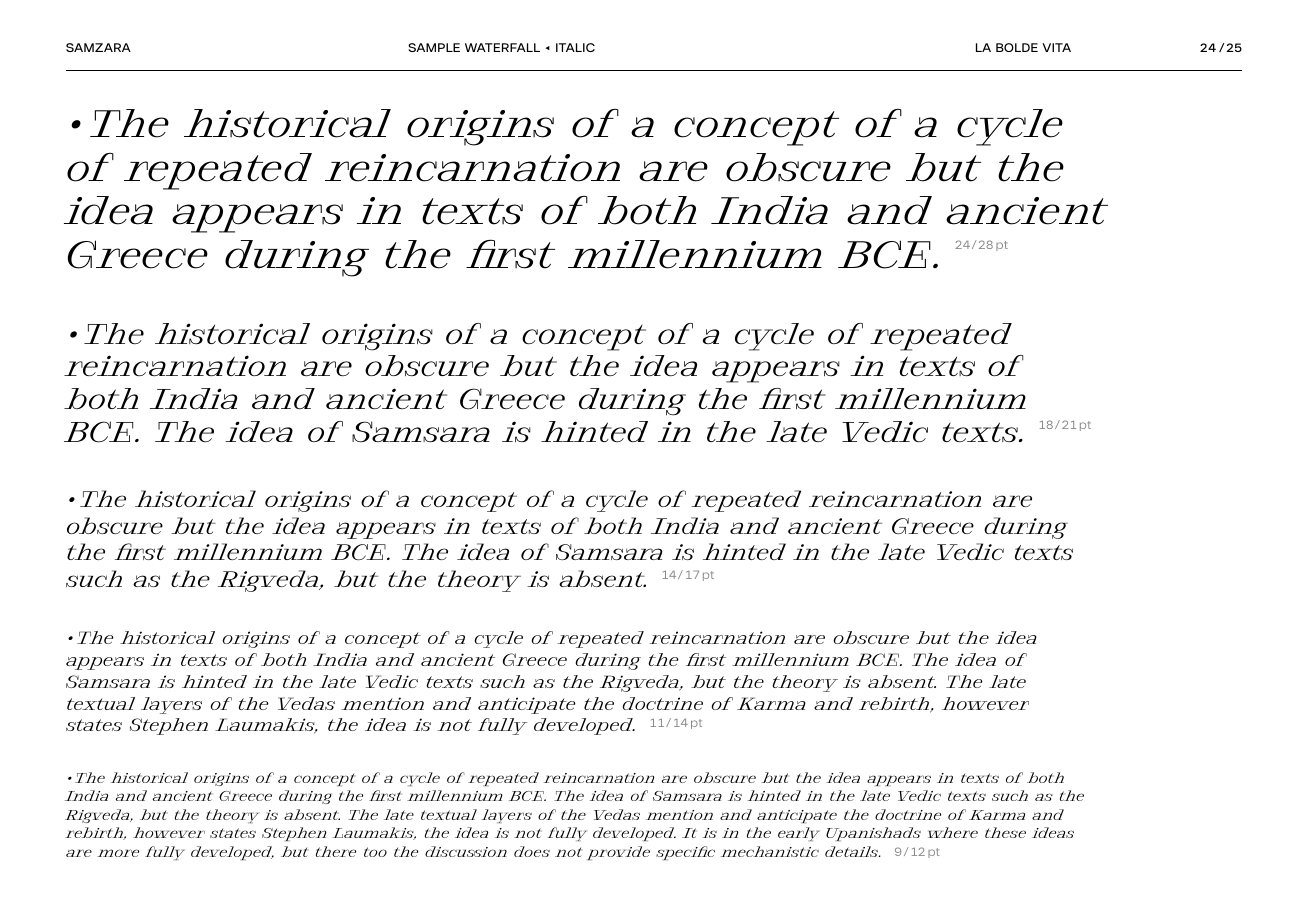 Image resolution: width=1308 pixels, height=924 pixels. I want to click on more, so click(118, 853).
